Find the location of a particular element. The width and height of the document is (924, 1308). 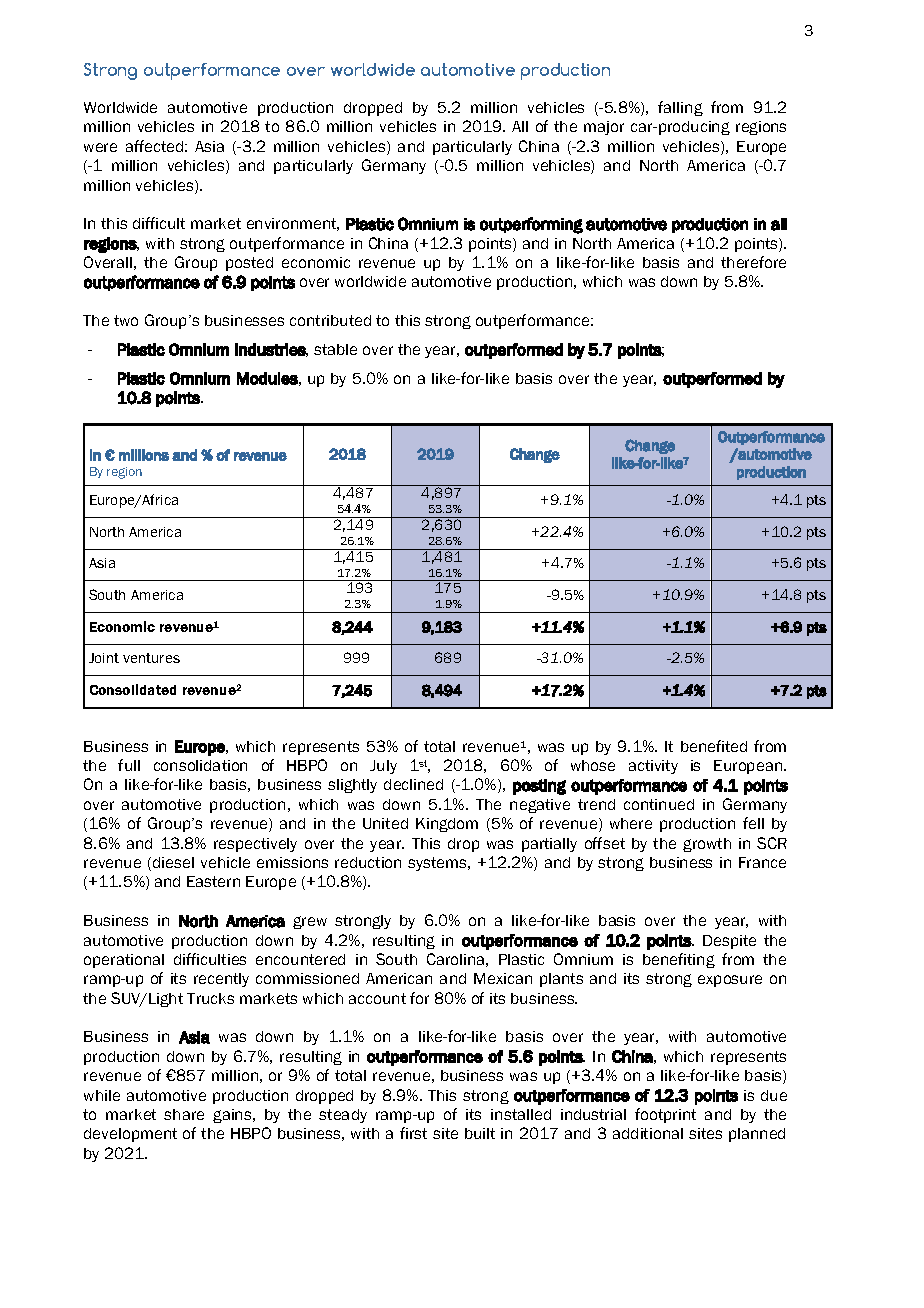

two is located at coordinates (126, 320).
